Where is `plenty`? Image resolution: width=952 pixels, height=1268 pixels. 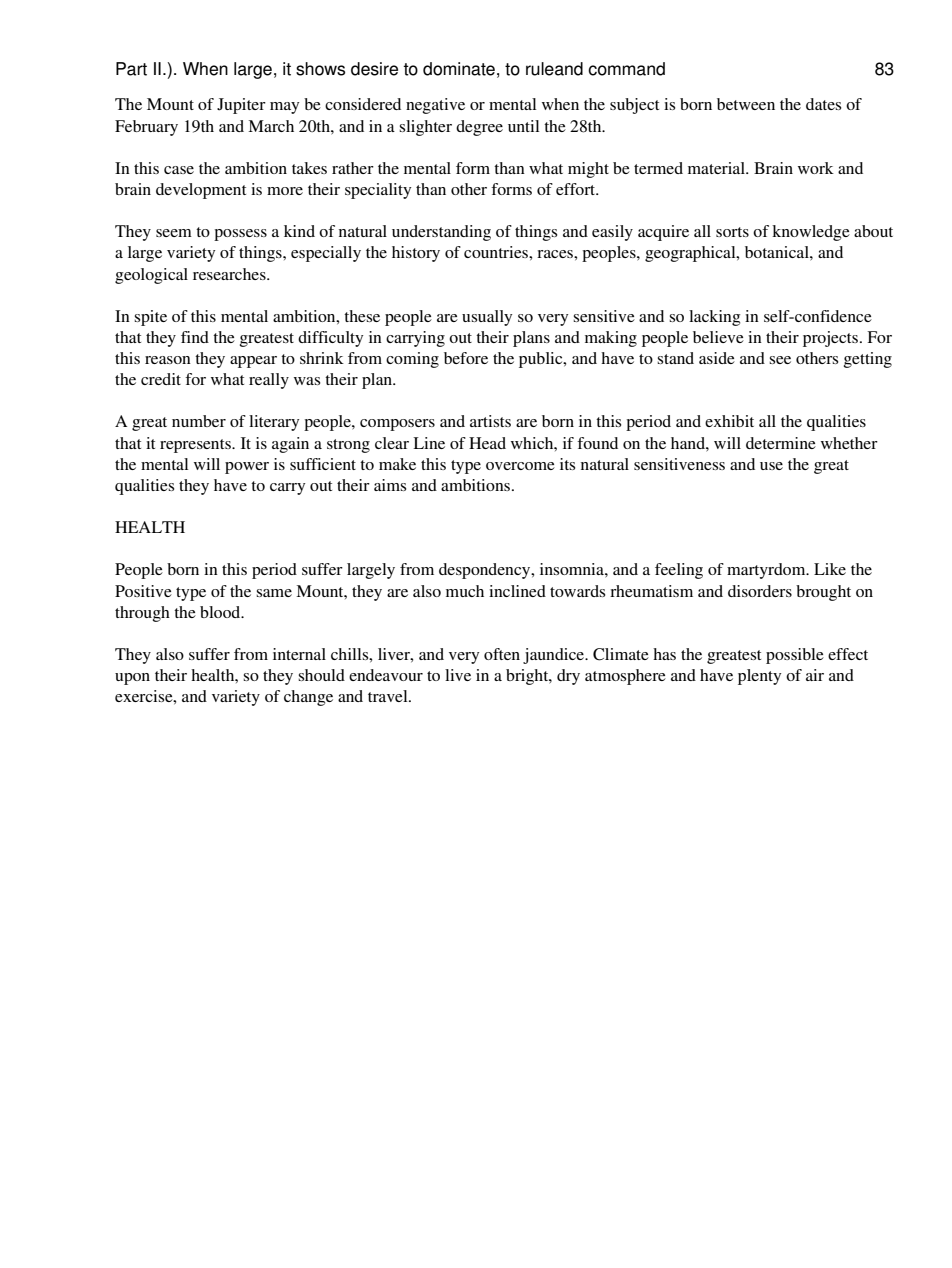
plenty is located at coordinates (759, 677).
